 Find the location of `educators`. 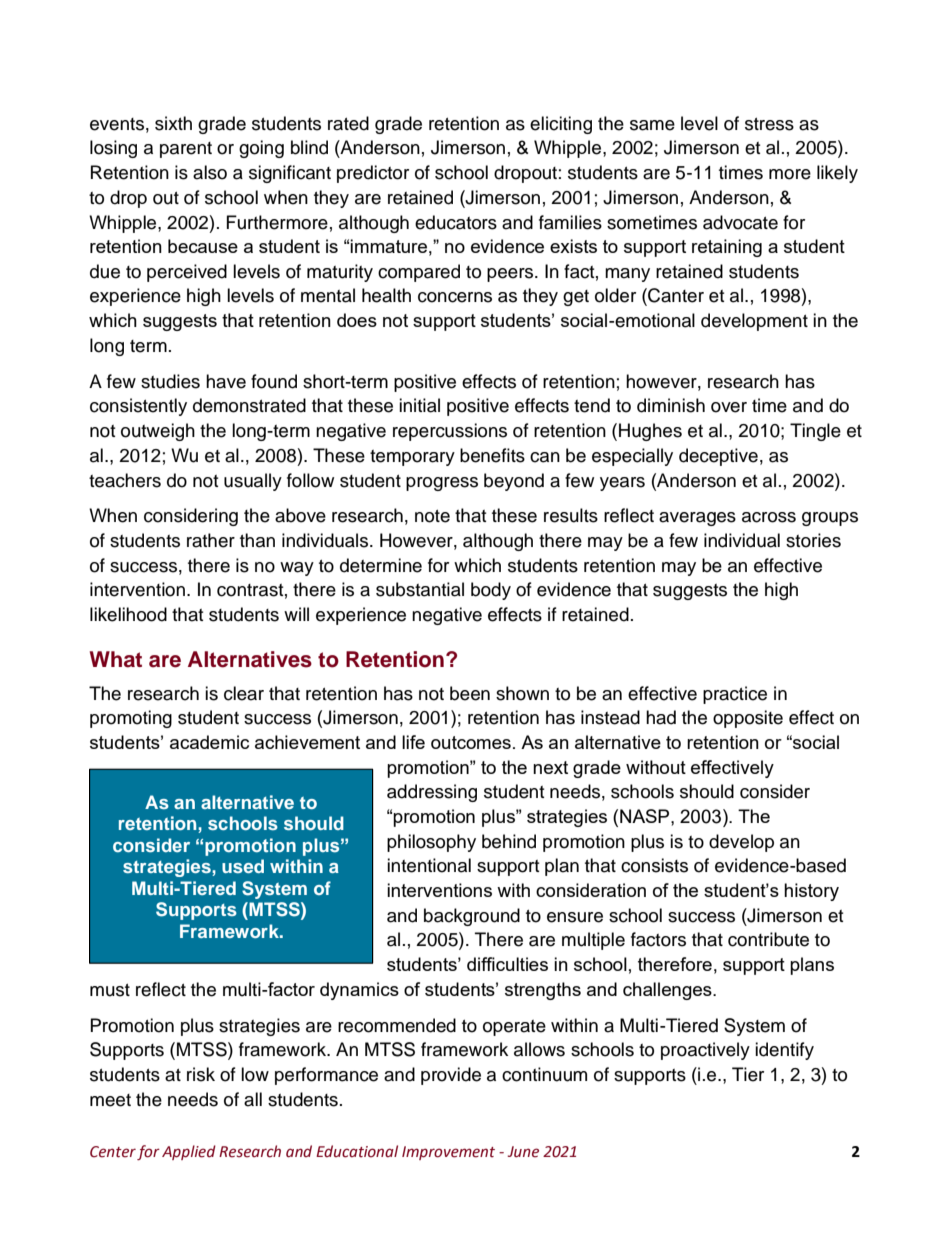

educators is located at coordinates (456, 222).
